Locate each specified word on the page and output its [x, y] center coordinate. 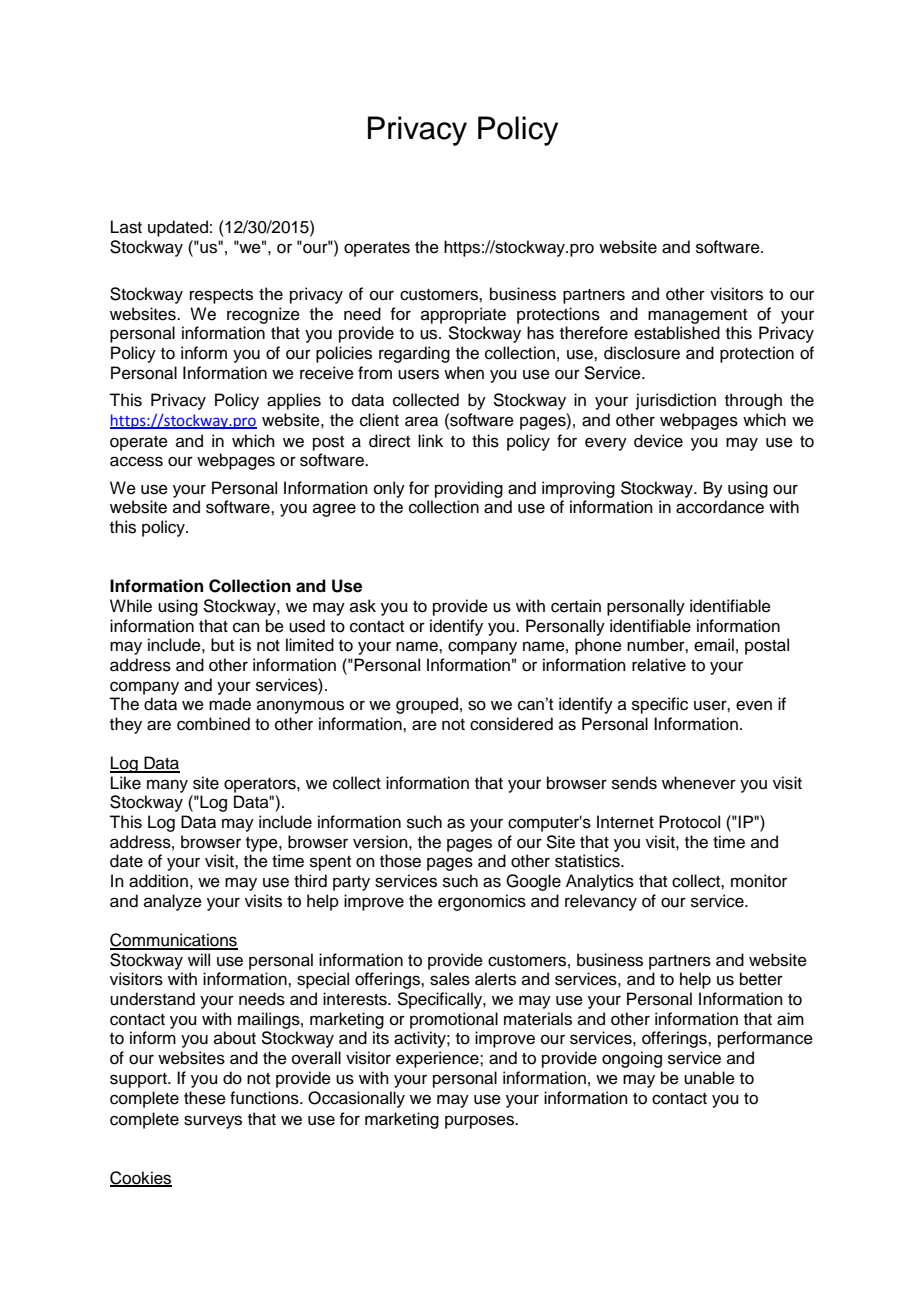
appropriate [463, 315]
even [754, 705]
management [697, 316]
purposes [481, 1122]
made [230, 704]
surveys [213, 1122]
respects [221, 296]
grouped [427, 705]
